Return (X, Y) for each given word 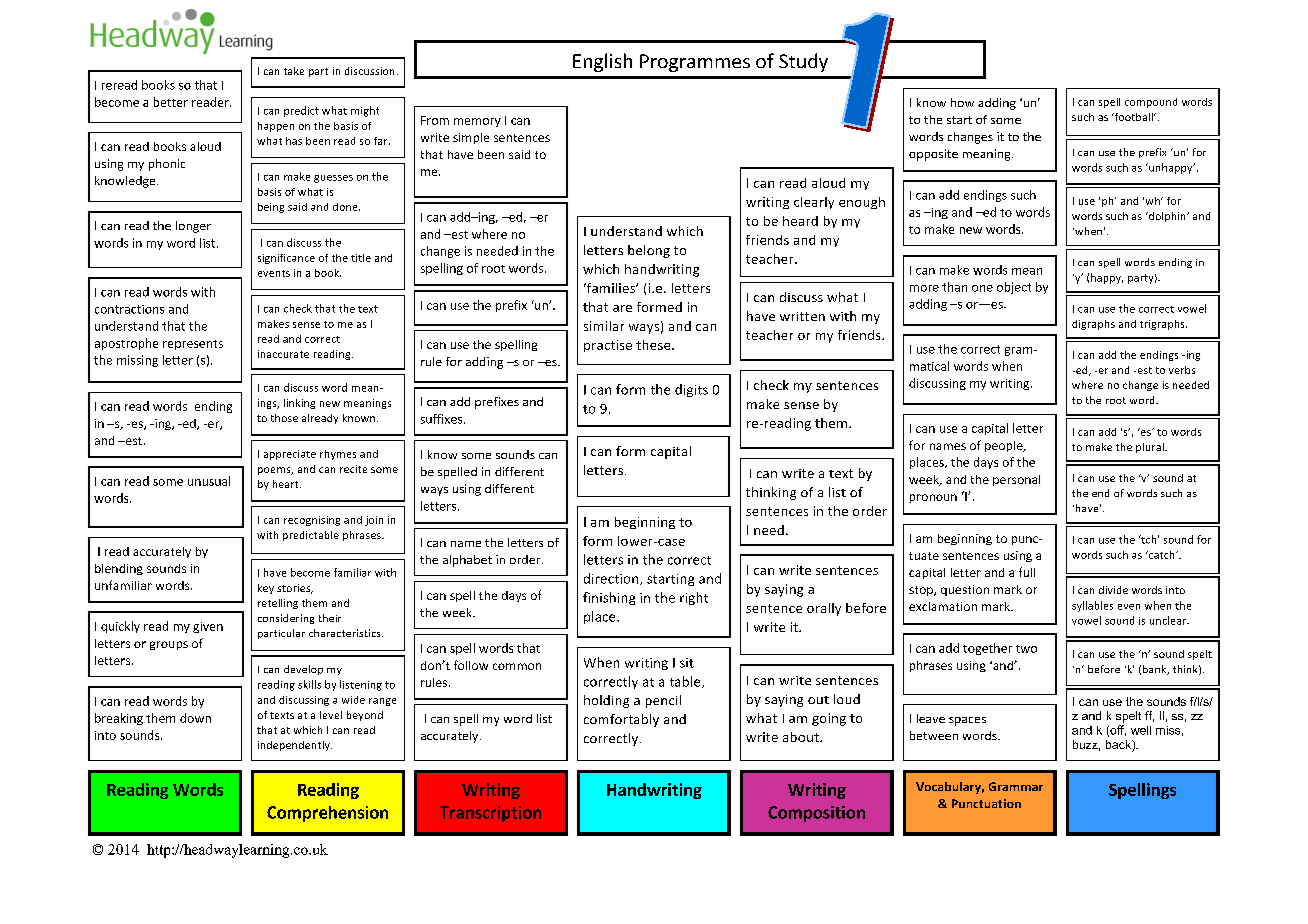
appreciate (290, 455)
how (962, 102)
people (1005, 446)
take (294, 71)
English (602, 62)
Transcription (490, 814)
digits (691, 390)
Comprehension (327, 814)
